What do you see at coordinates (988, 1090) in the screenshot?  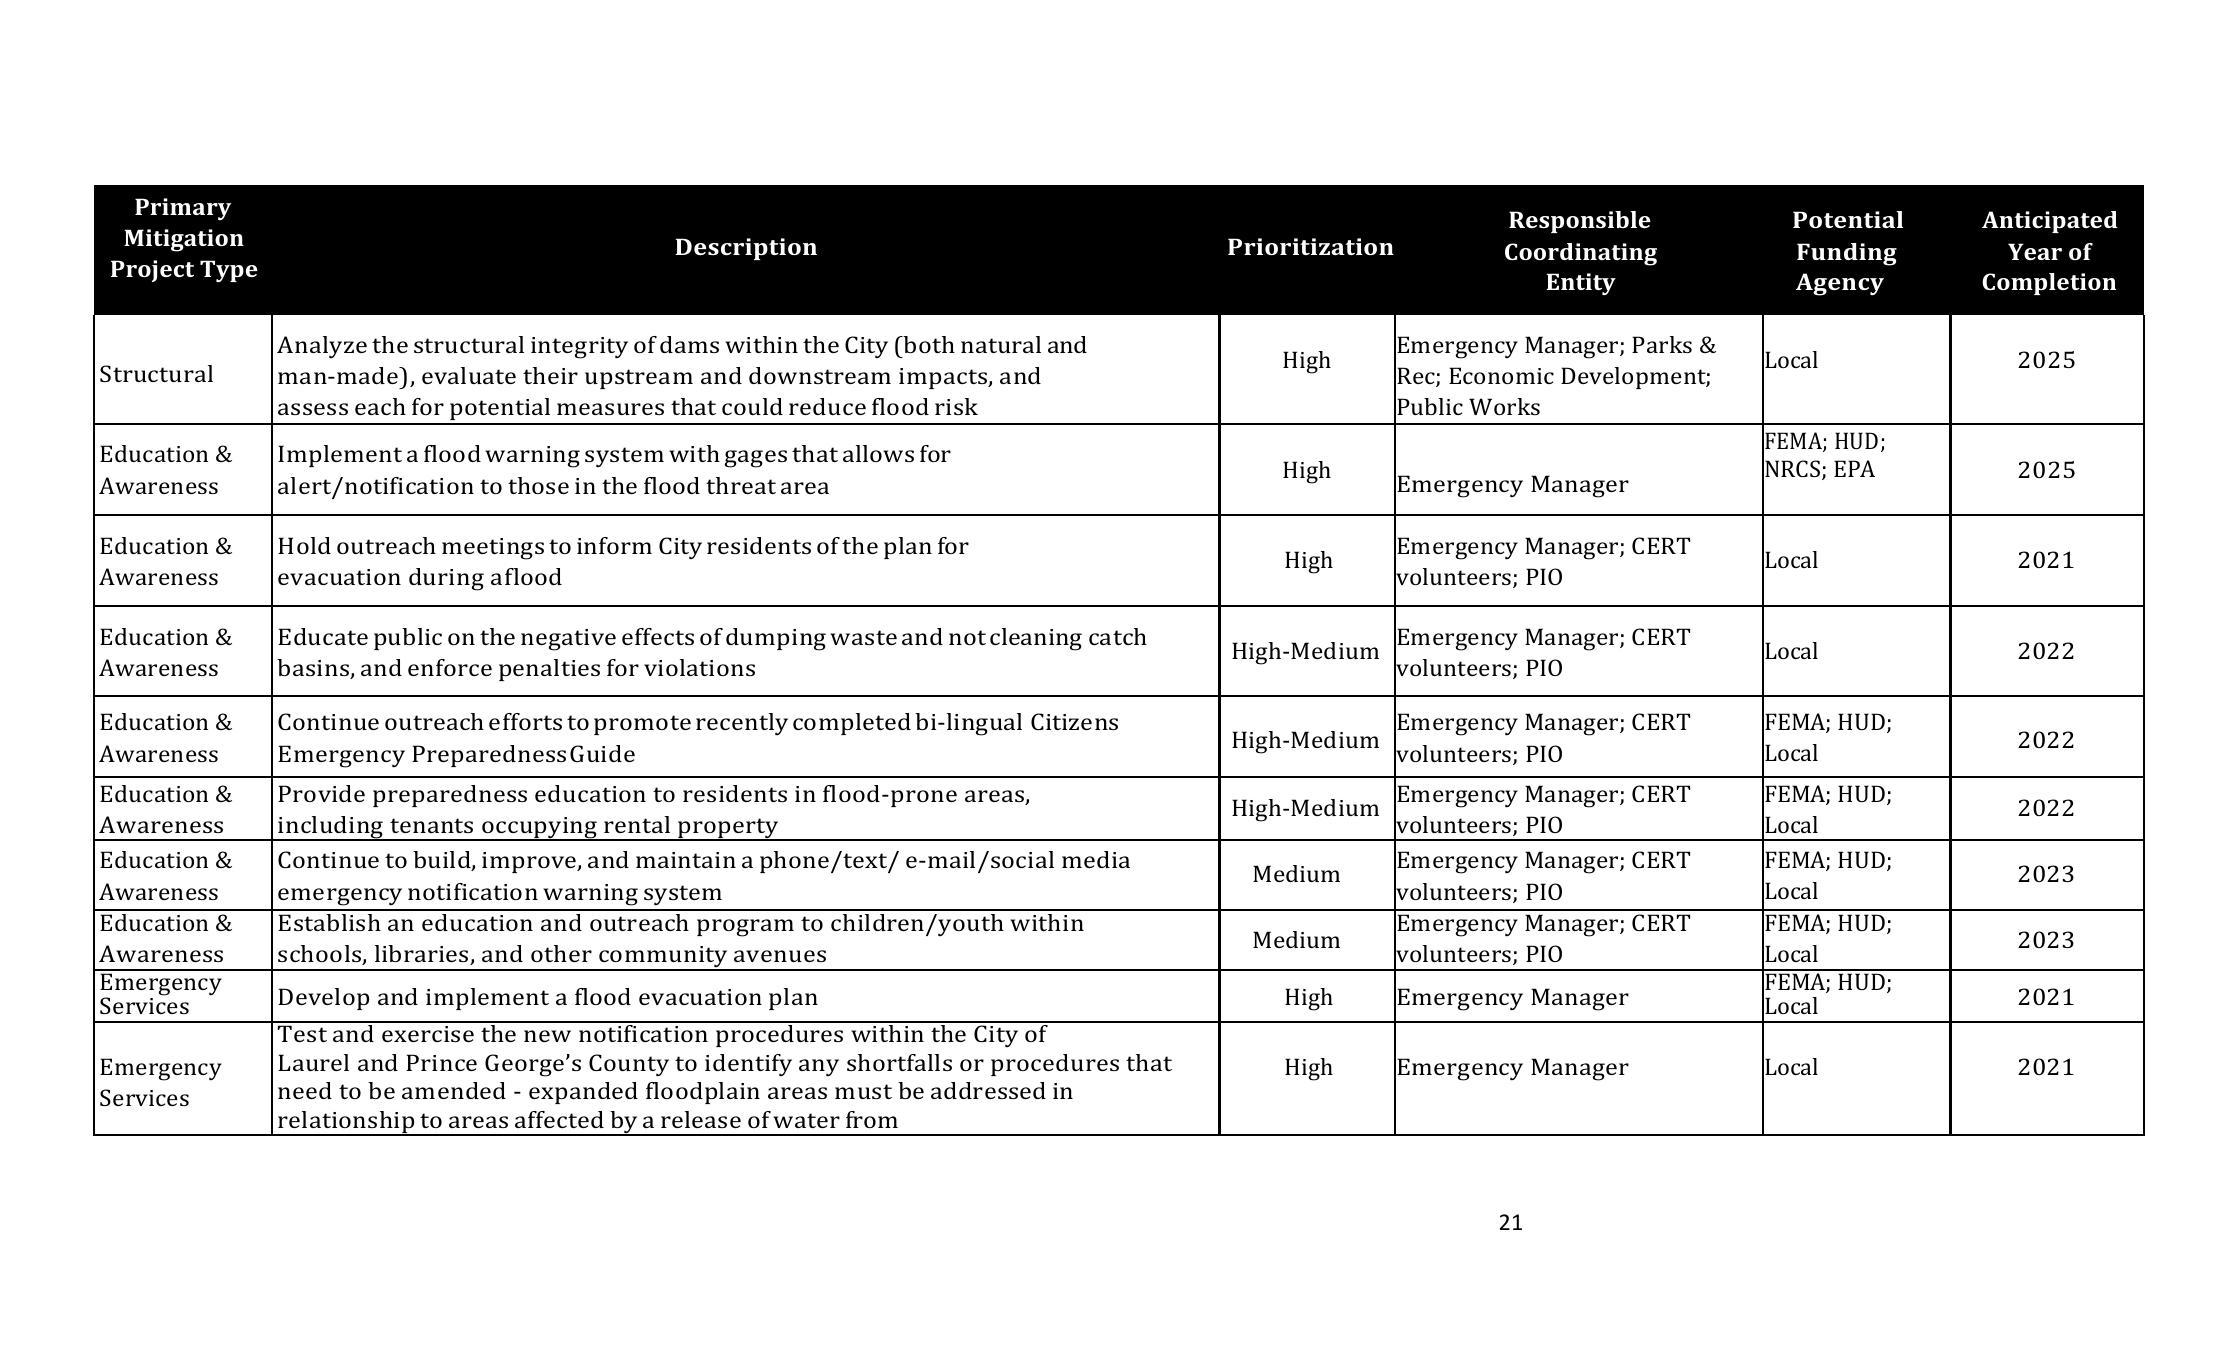 I see `addressed` at bounding box center [988, 1090].
